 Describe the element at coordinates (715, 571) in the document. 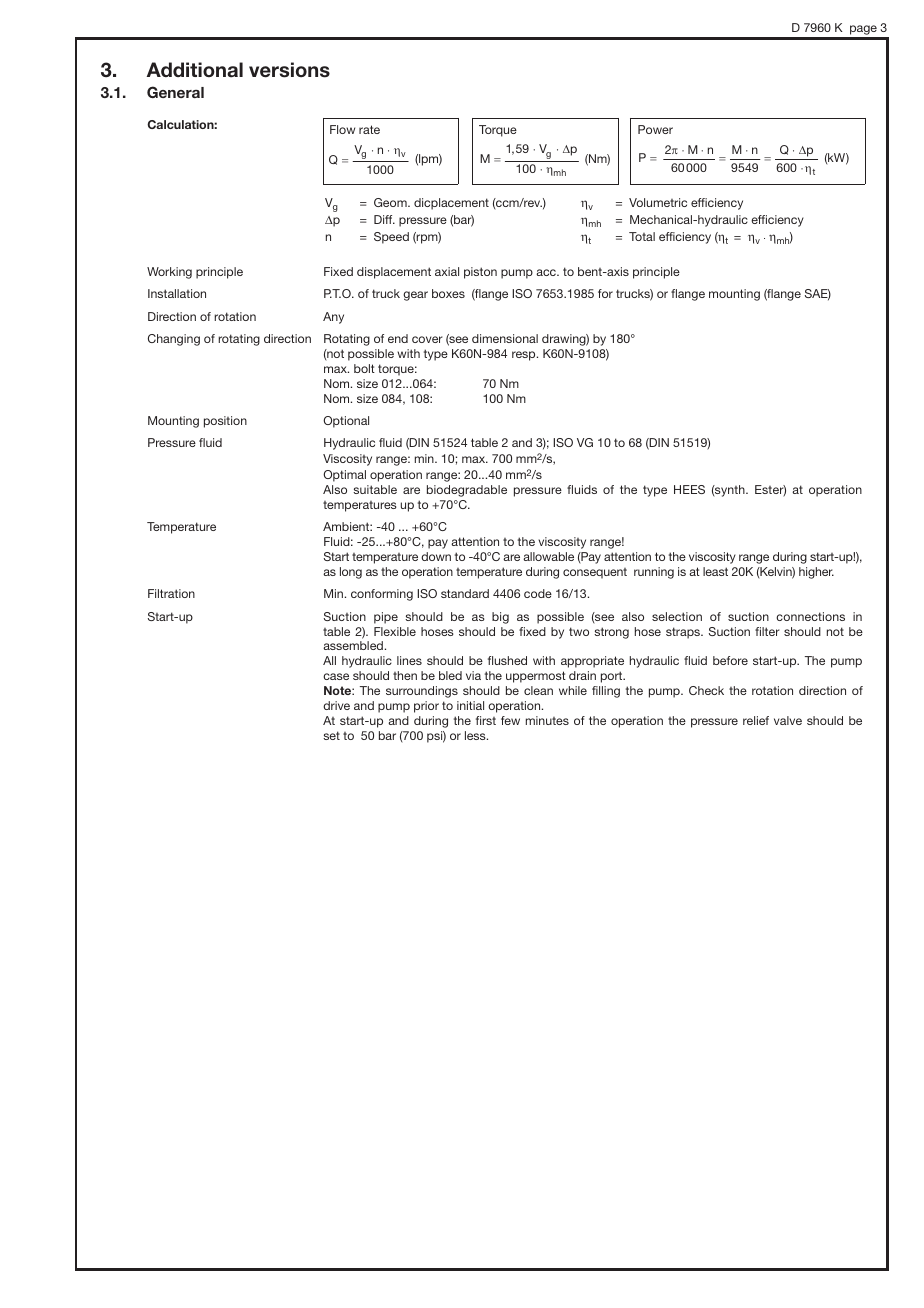

I see `least` at that location.
